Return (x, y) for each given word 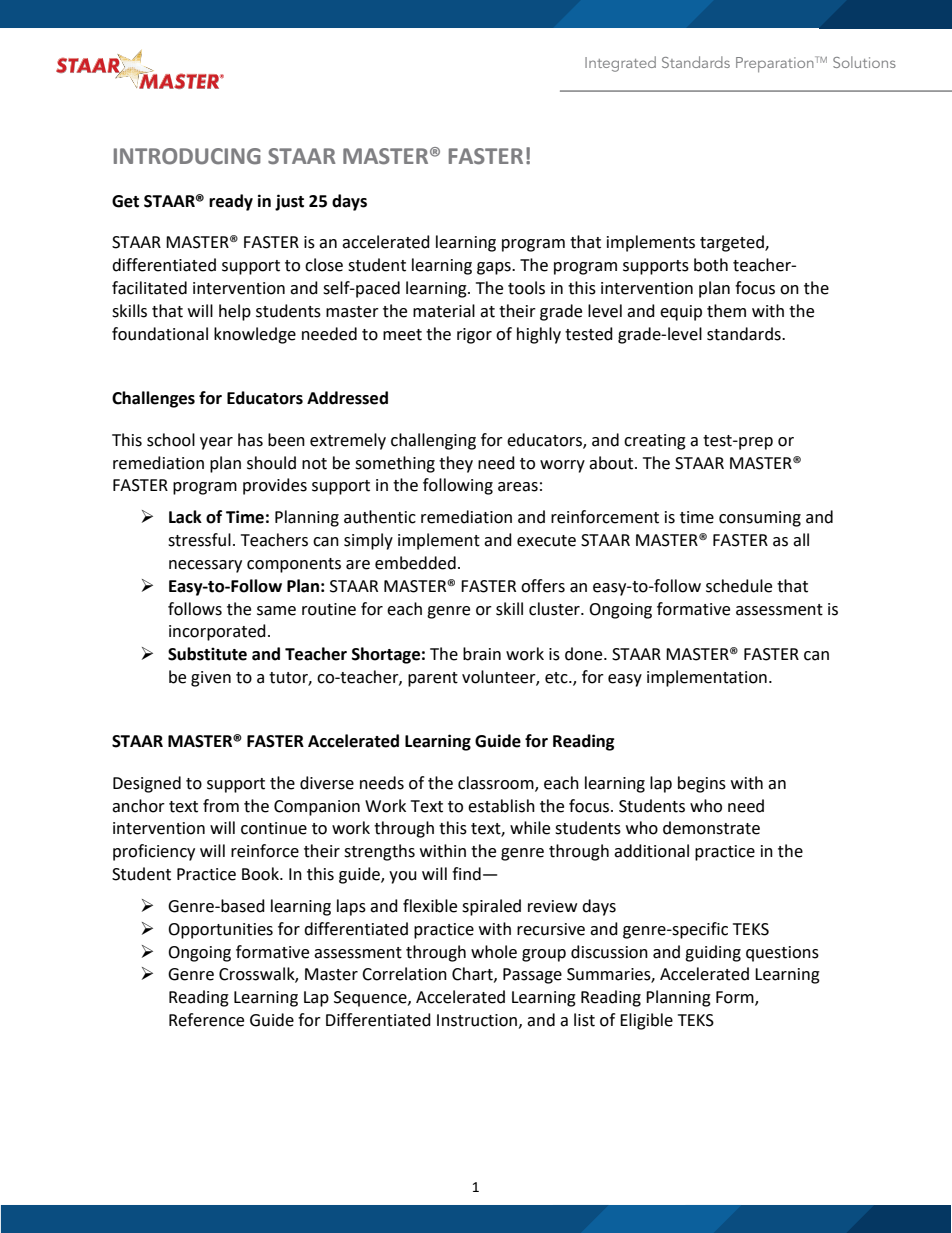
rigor (474, 336)
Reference (206, 1020)
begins (702, 784)
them (726, 311)
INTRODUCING (187, 156)
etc (557, 678)
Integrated (620, 64)
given (211, 679)
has (250, 440)
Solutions (864, 62)
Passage (532, 976)
